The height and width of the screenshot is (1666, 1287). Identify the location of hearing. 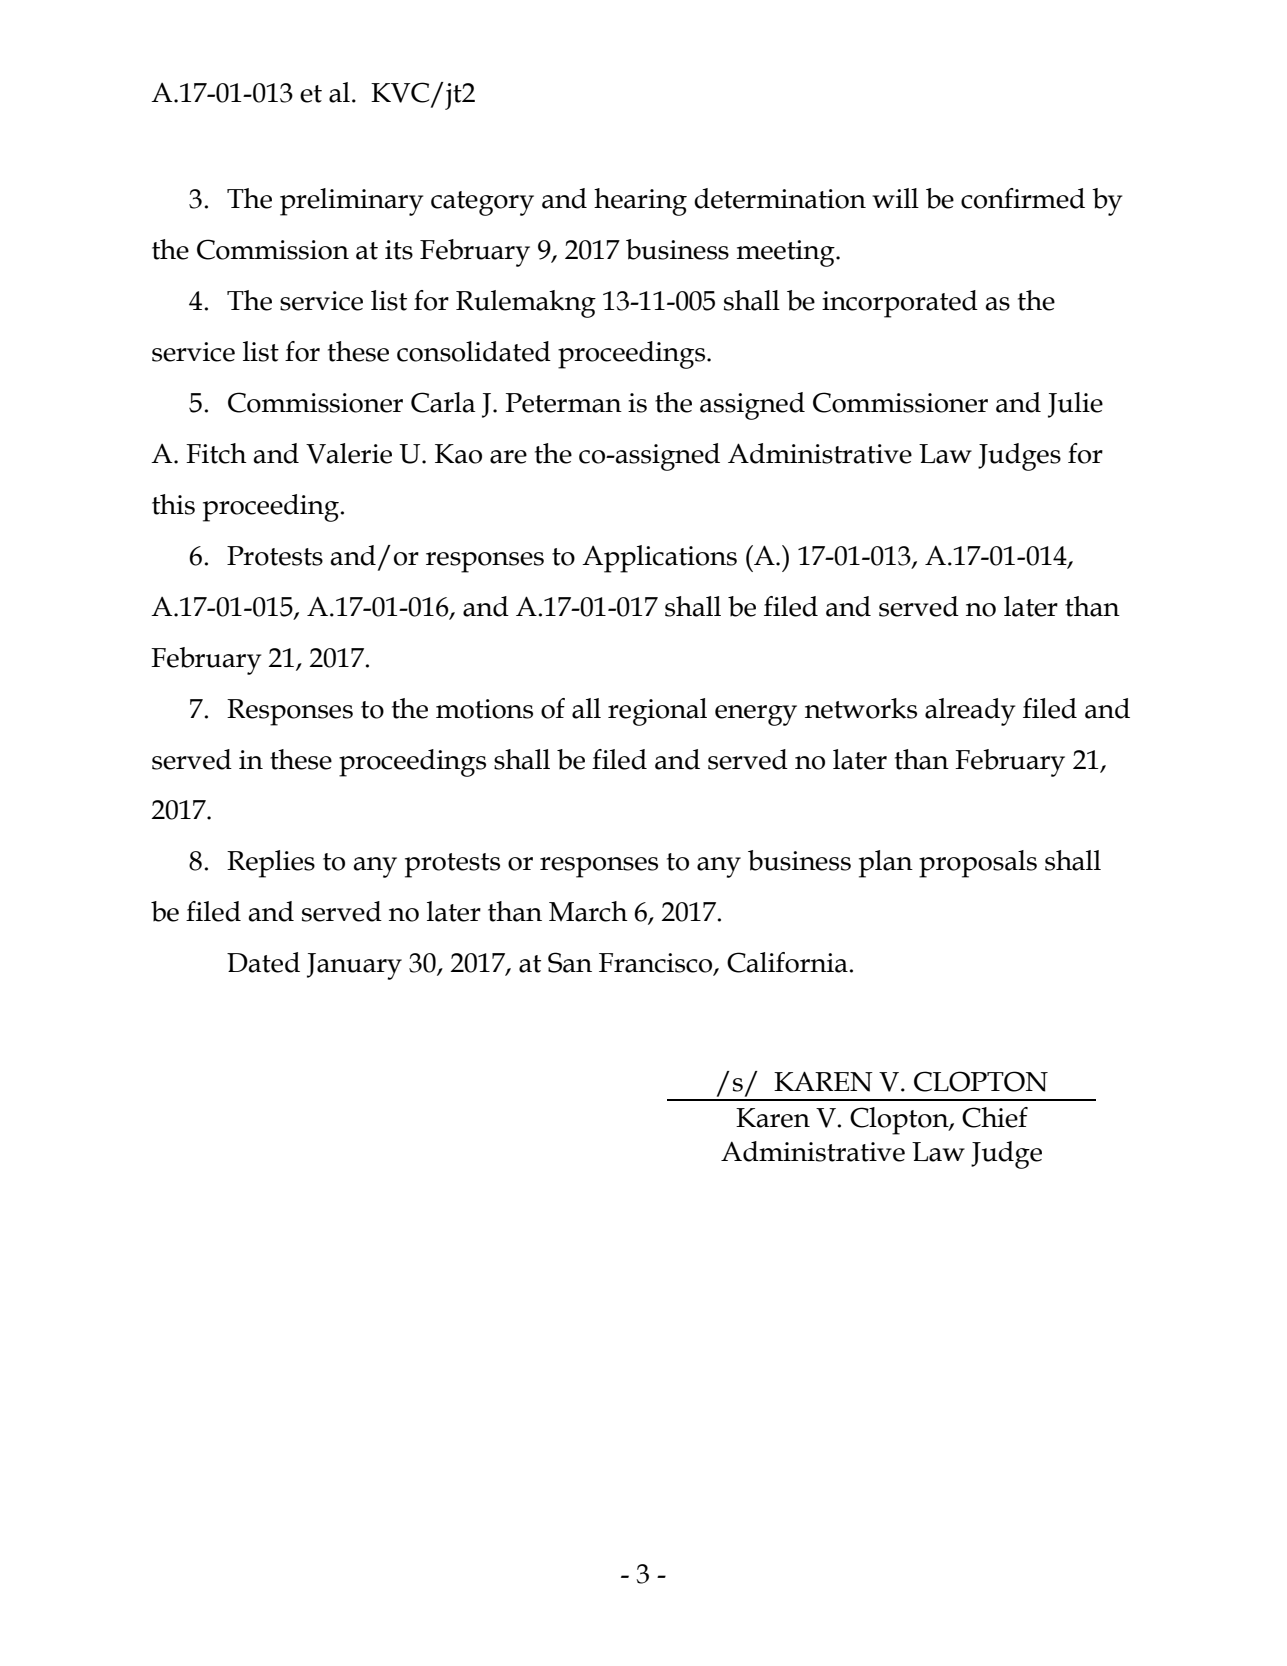
(640, 202).
